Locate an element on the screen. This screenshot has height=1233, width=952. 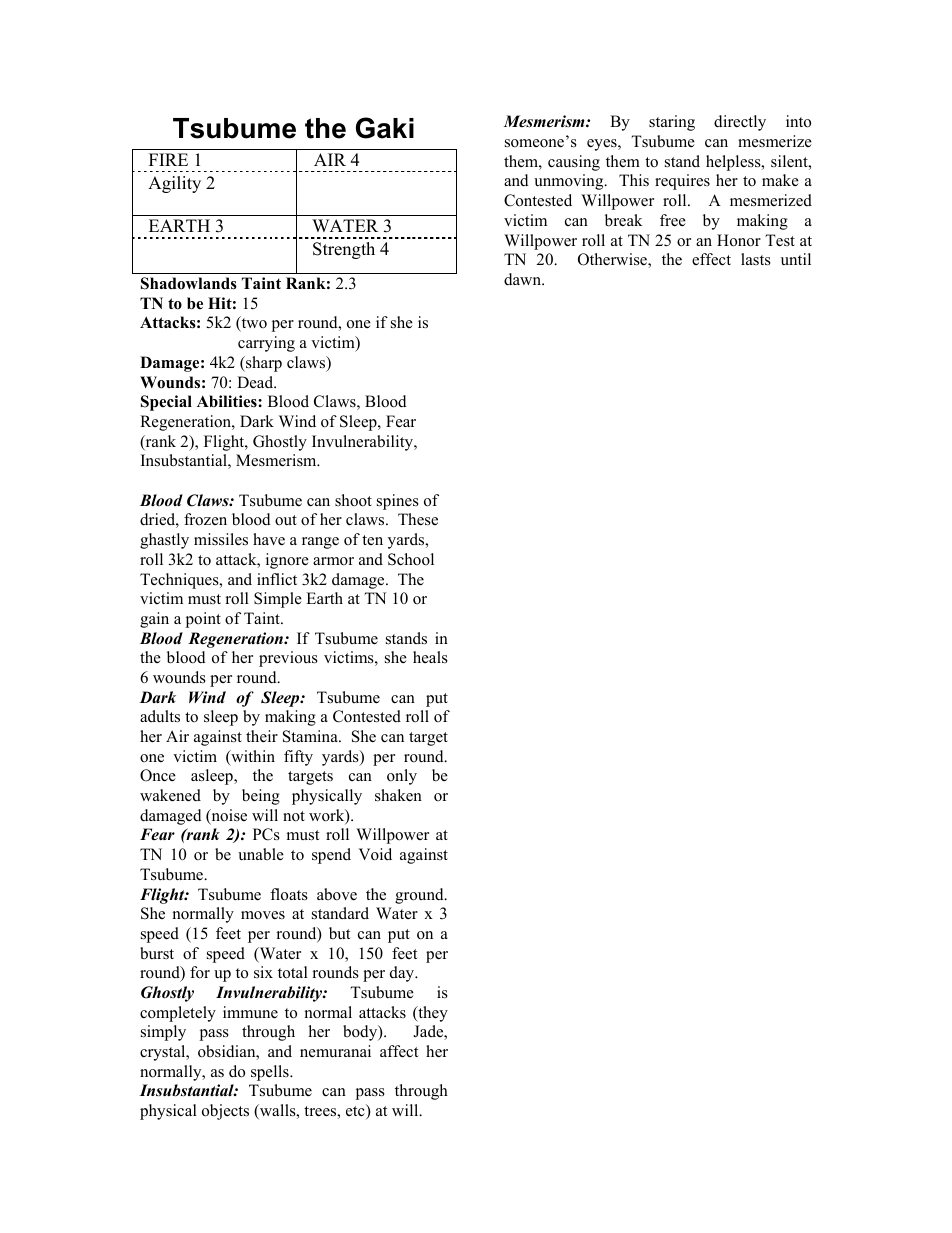
point is located at coordinates (203, 620).
